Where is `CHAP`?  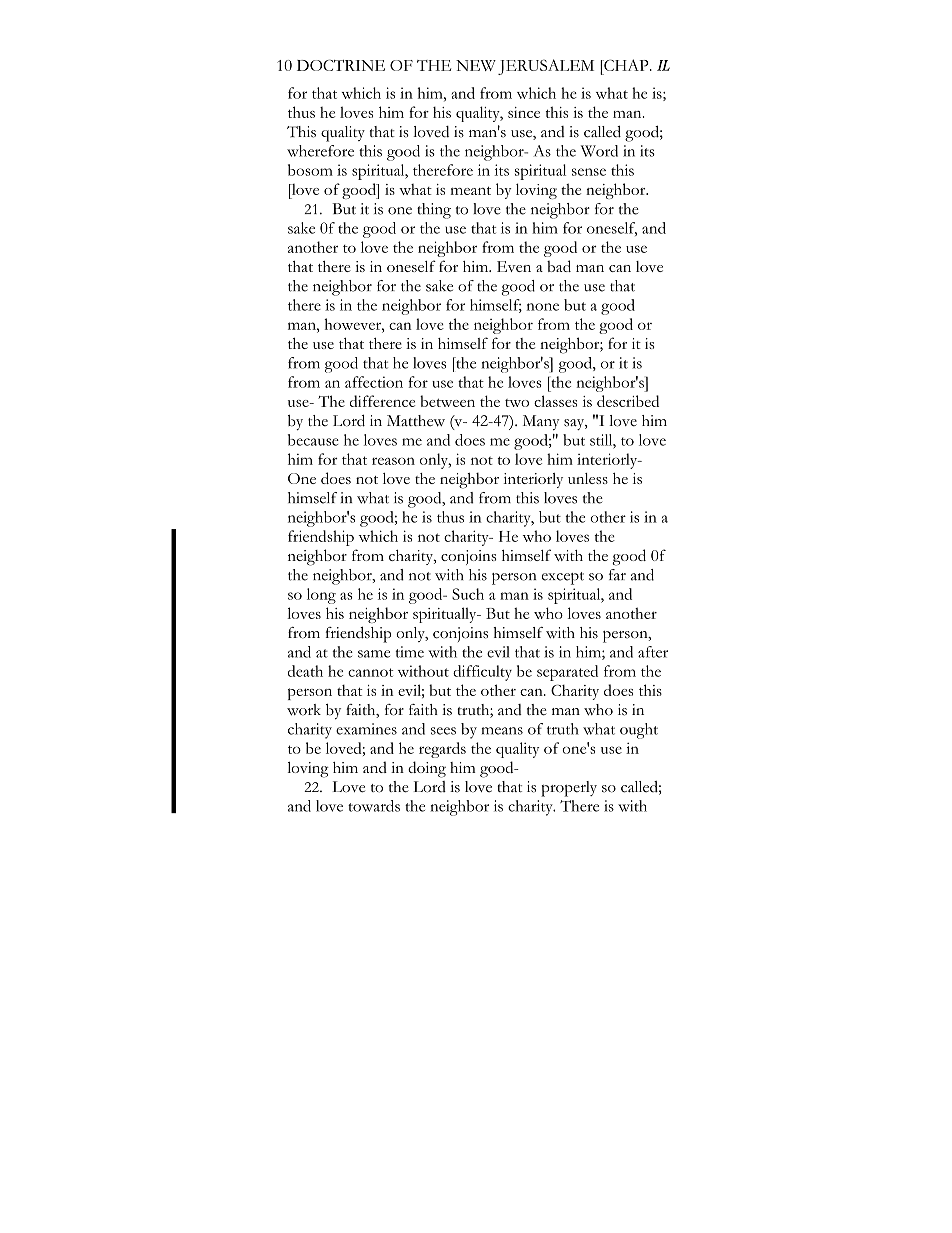
CHAP is located at coordinates (626, 65).
